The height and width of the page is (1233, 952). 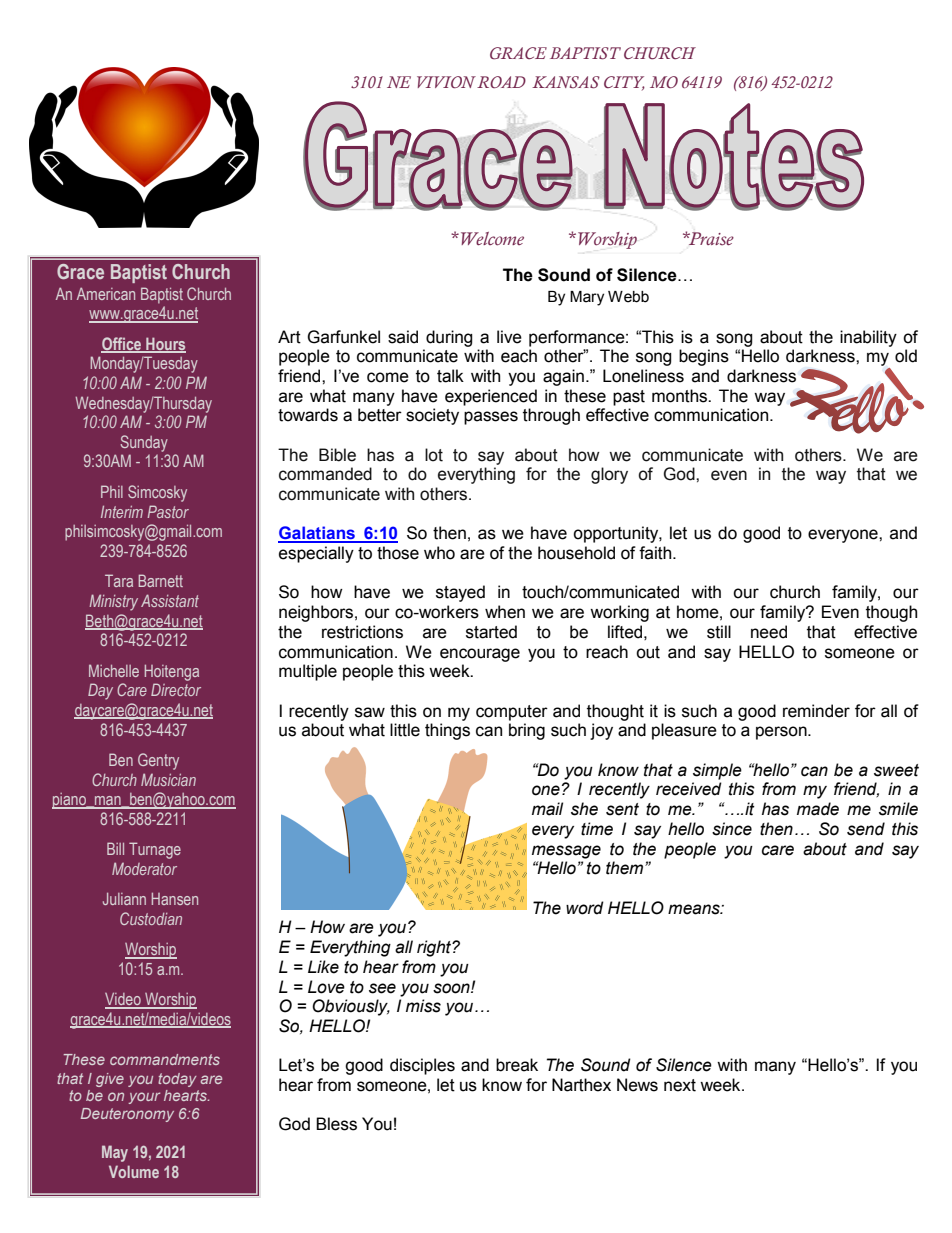 What do you see at coordinates (127, 1115) in the page?
I see `Deuteronomy` at bounding box center [127, 1115].
